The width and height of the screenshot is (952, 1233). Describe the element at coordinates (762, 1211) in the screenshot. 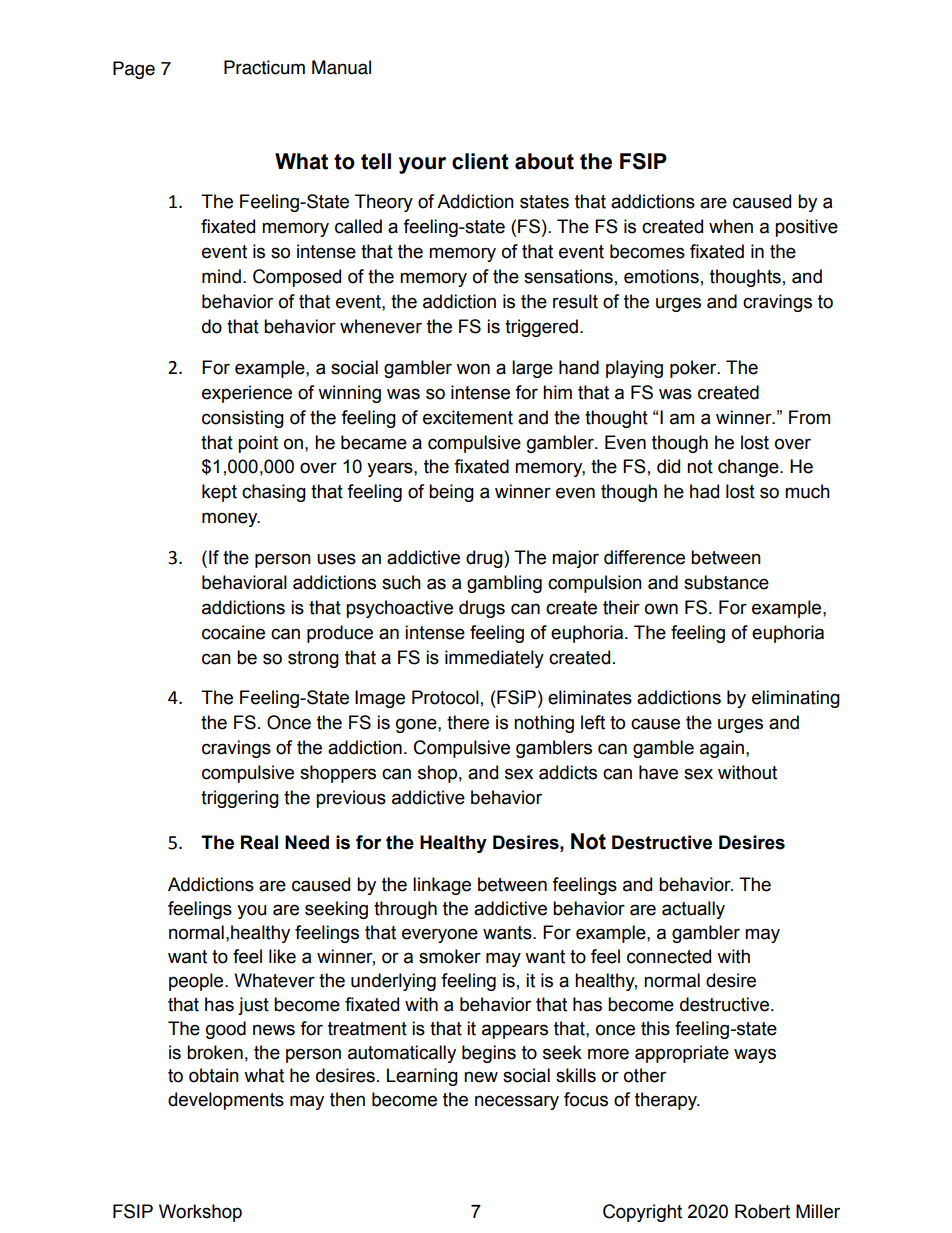

I see `Robert` at that location.
